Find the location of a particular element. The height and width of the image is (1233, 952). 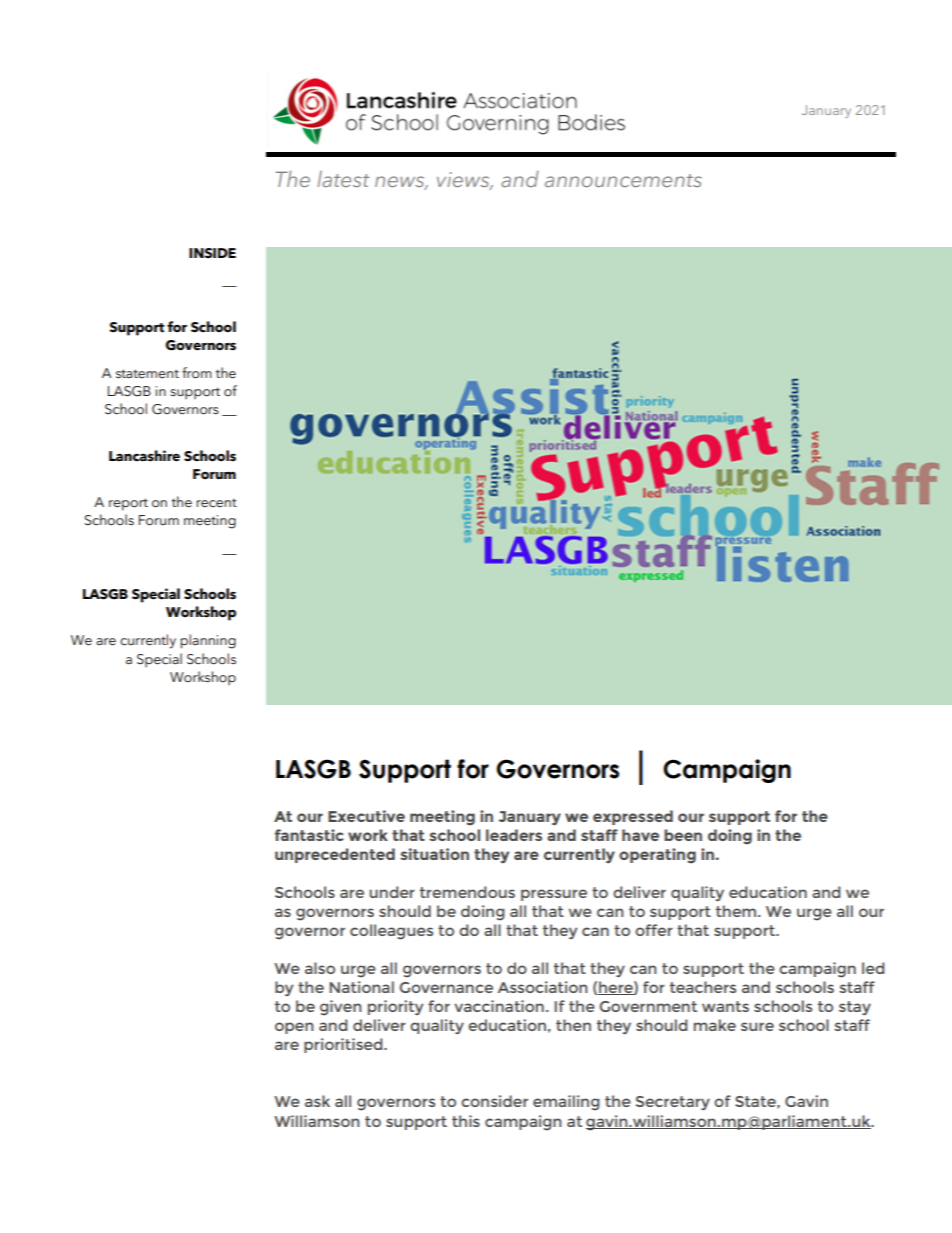

leaders is located at coordinates (514, 835).
